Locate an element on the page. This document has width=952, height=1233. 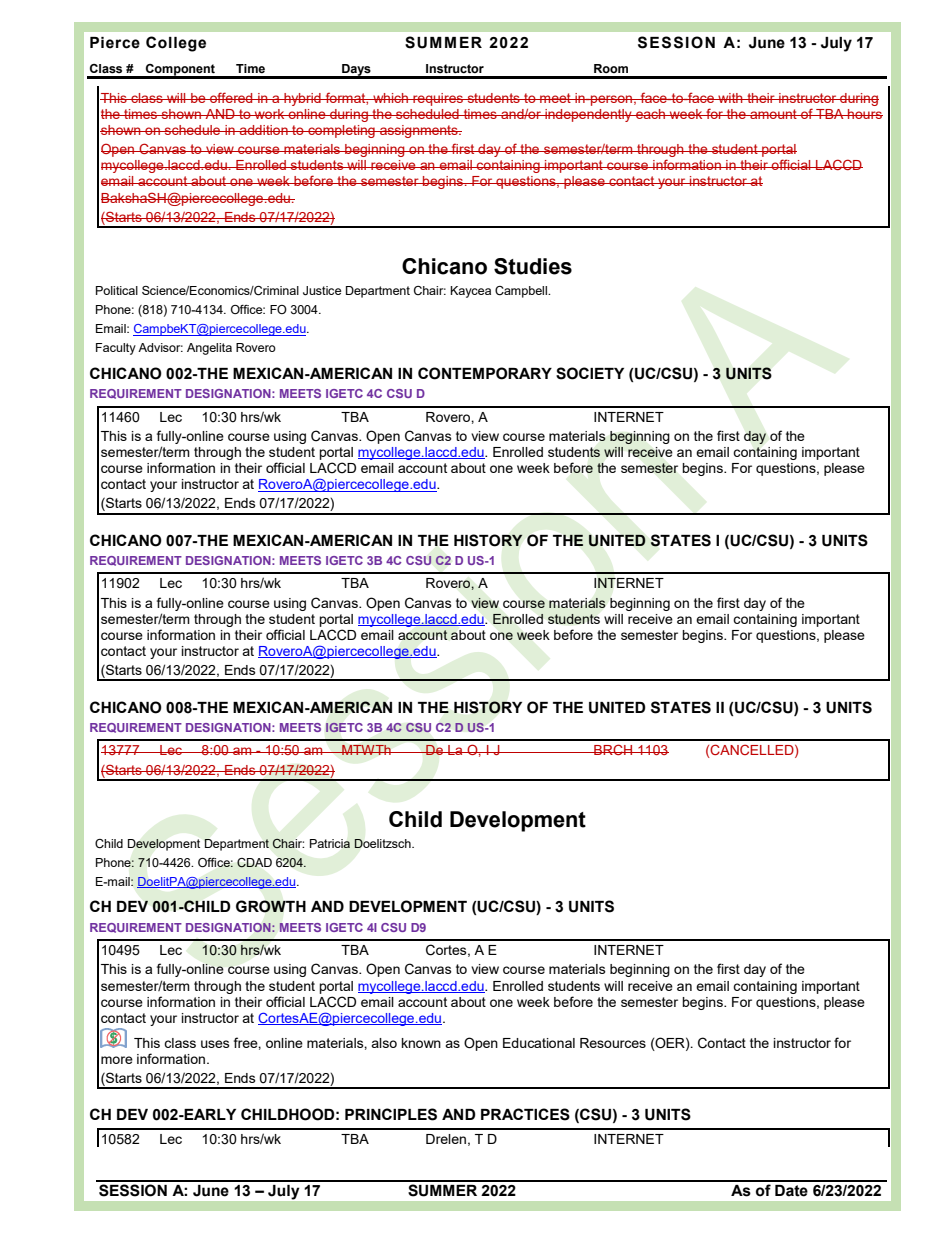
CONTEMPORARY is located at coordinates (485, 373).
